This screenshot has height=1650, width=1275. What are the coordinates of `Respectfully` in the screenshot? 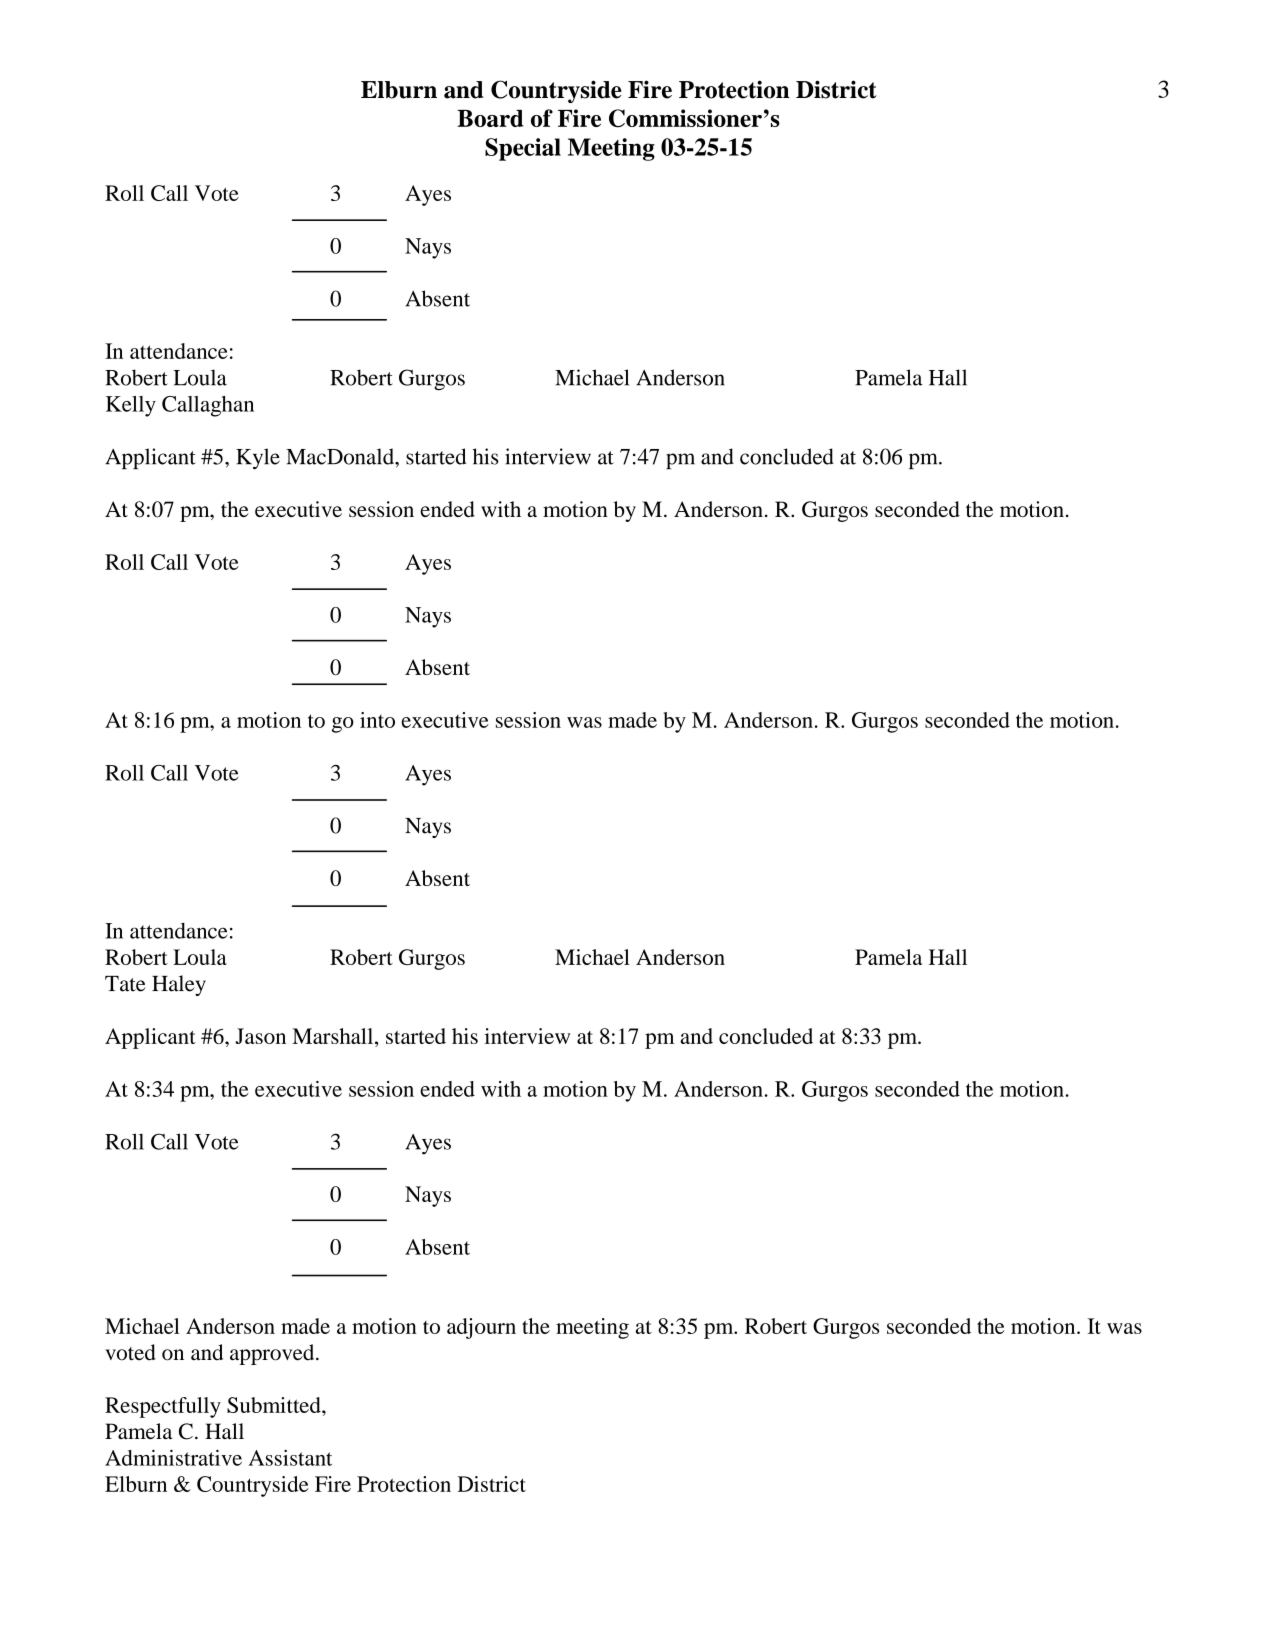 It's located at (163, 1407).
